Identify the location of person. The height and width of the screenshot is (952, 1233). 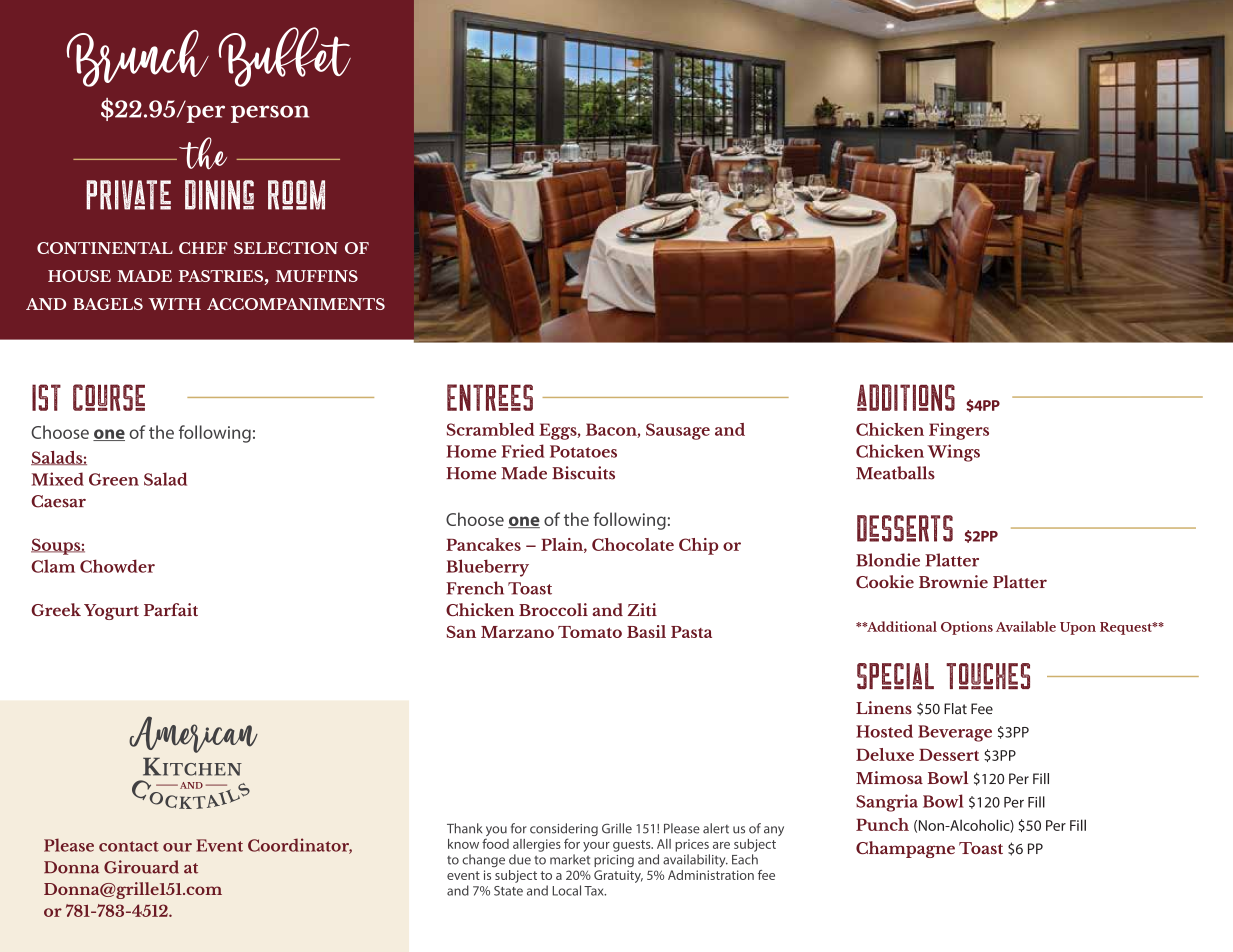
(270, 114).
